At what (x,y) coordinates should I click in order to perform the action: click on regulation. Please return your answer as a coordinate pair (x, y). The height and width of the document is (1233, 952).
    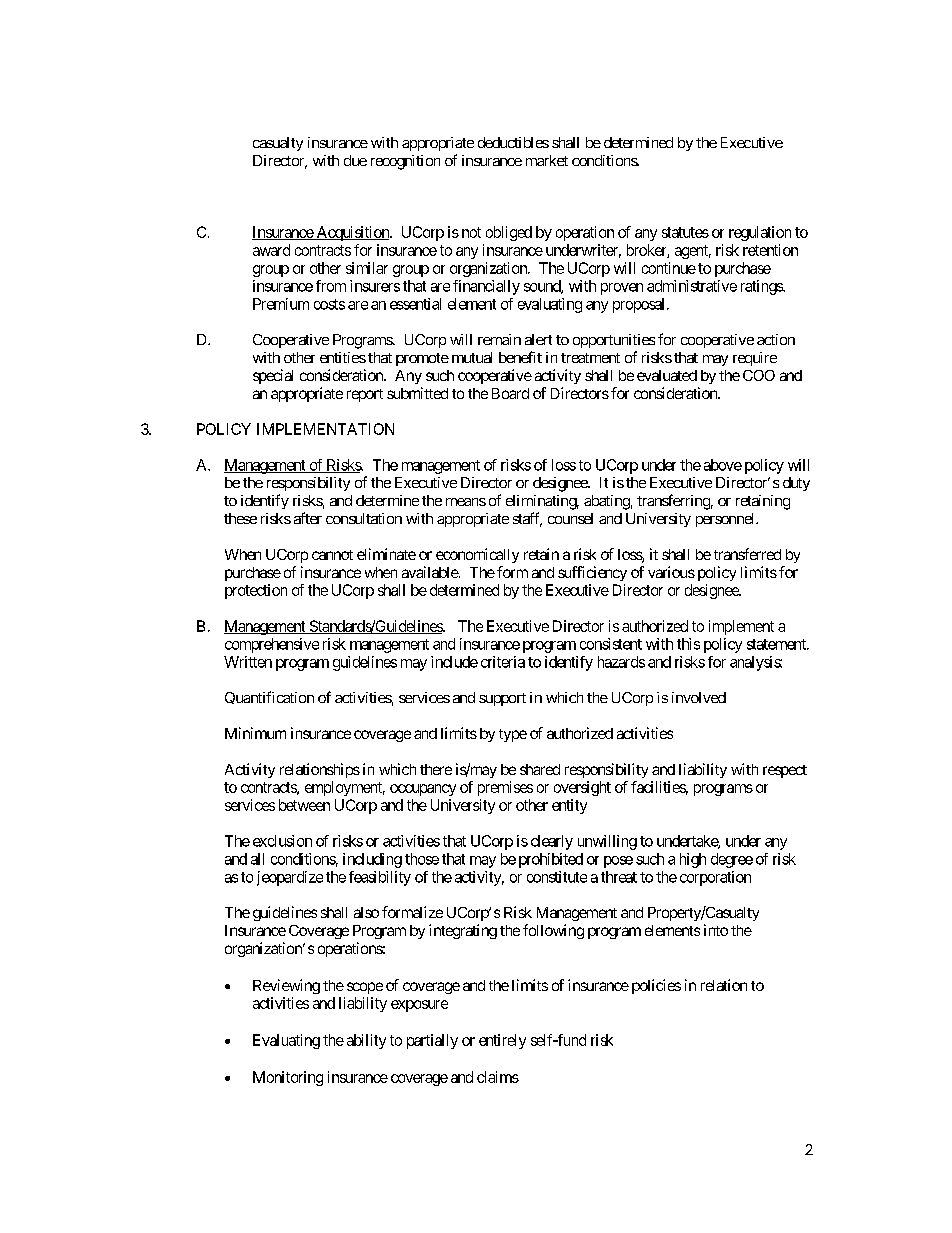
    Looking at the image, I should click on (760, 233).
